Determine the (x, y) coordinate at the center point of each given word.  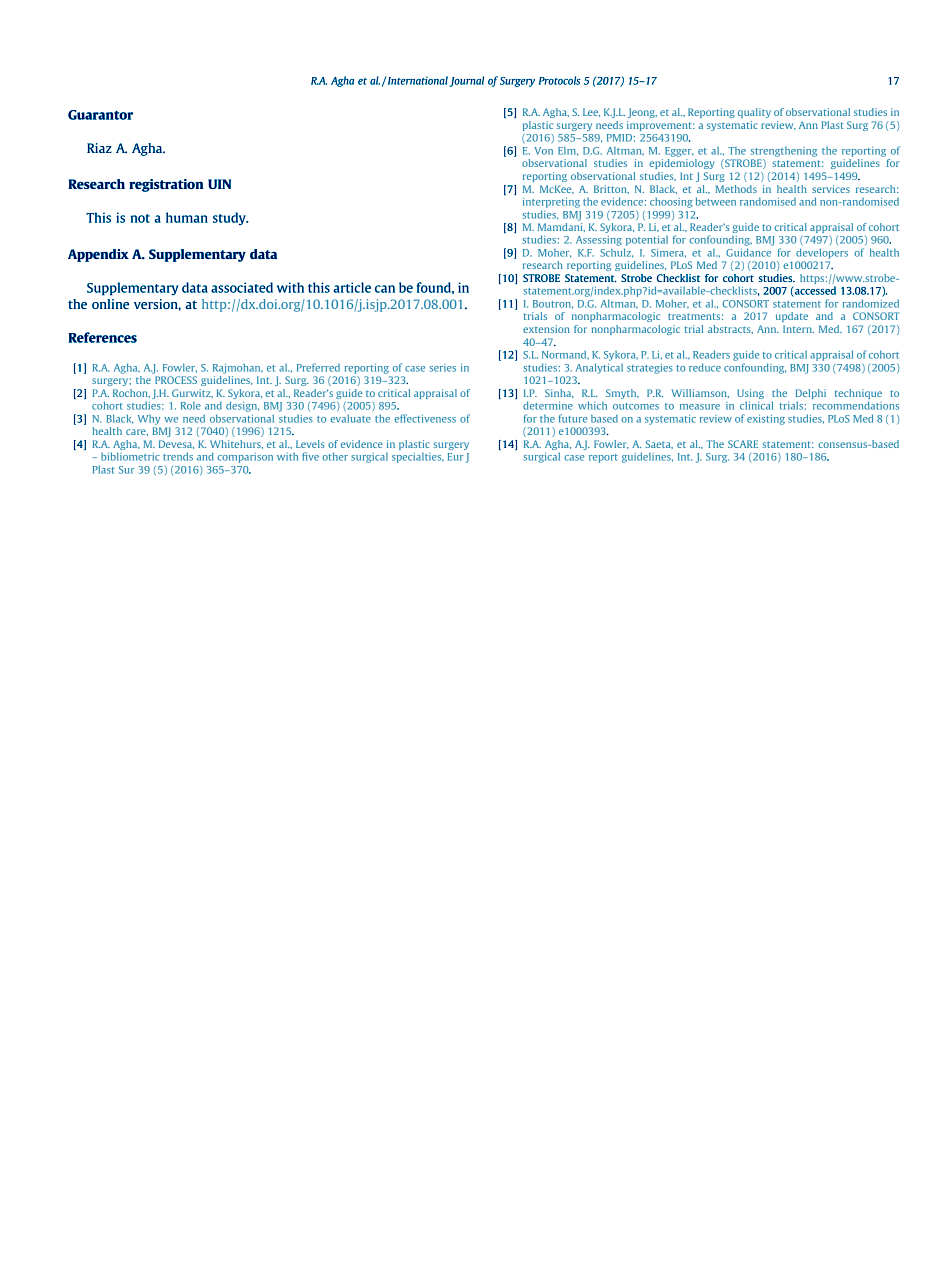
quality (754, 113)
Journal (466, 81)
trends (178, 456)
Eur (455, 457)
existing (766, 420)
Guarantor (100, 115)
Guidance (748, 252)
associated (242, 287)
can (385, 289)
